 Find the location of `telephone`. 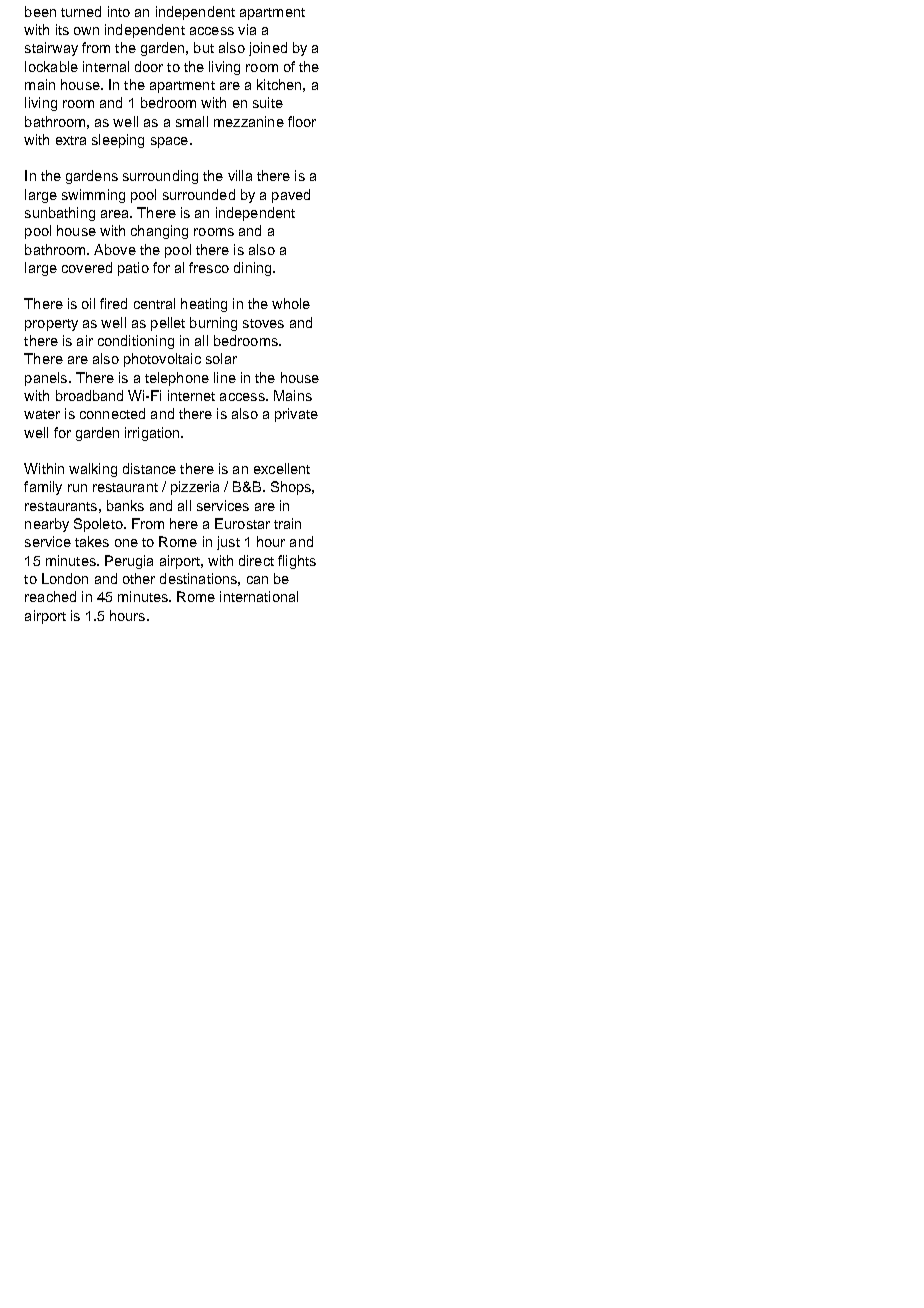

telephone is located at coordinates (177, 379).
